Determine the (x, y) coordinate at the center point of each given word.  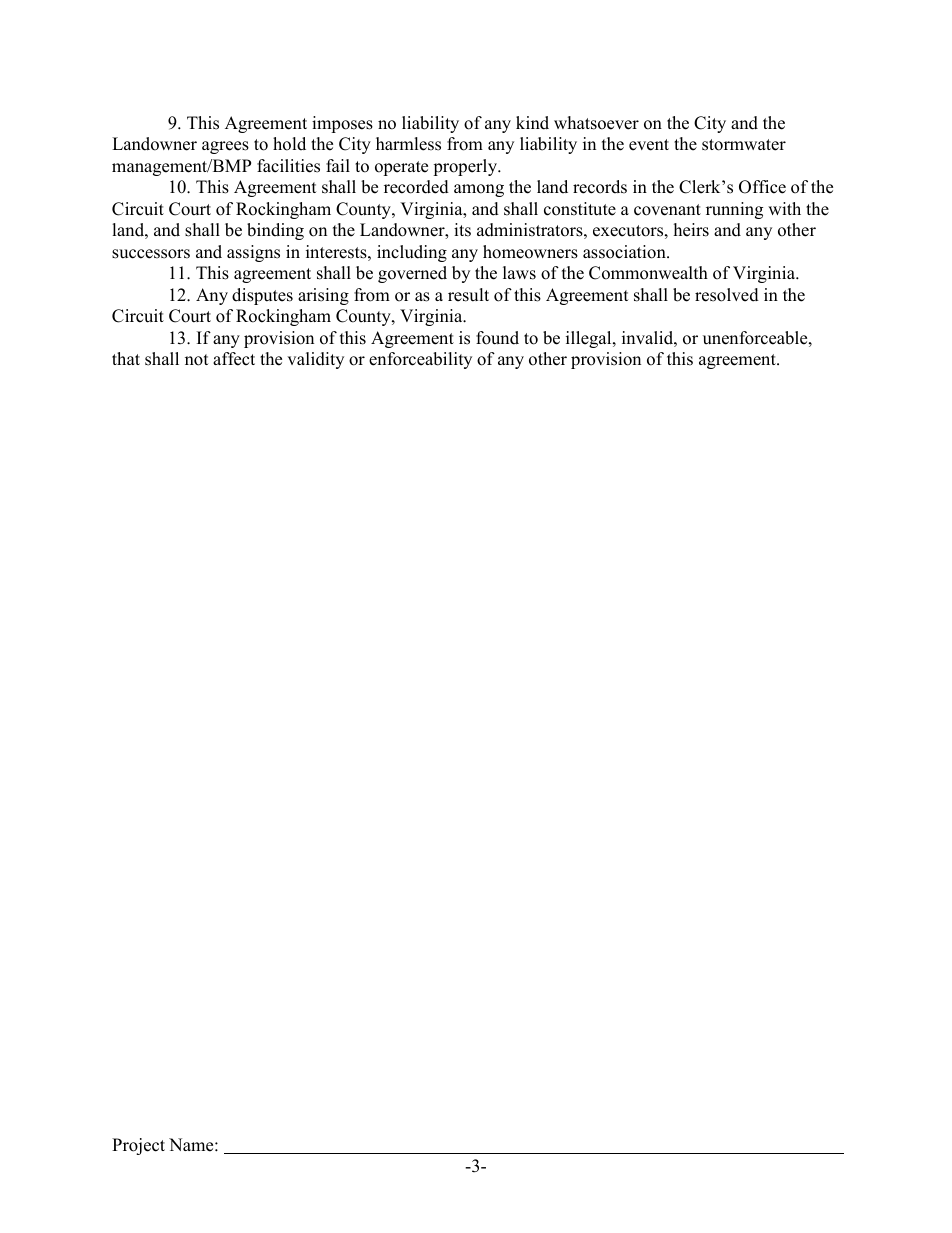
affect (234, 359)
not (197, 360)
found (497, 338)
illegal (590, 339)
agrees (225, 147)
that (126, 358)
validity (315, 360)
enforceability (420, 360)
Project (138, 1146)
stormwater (744, 145)
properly (466, 167)
